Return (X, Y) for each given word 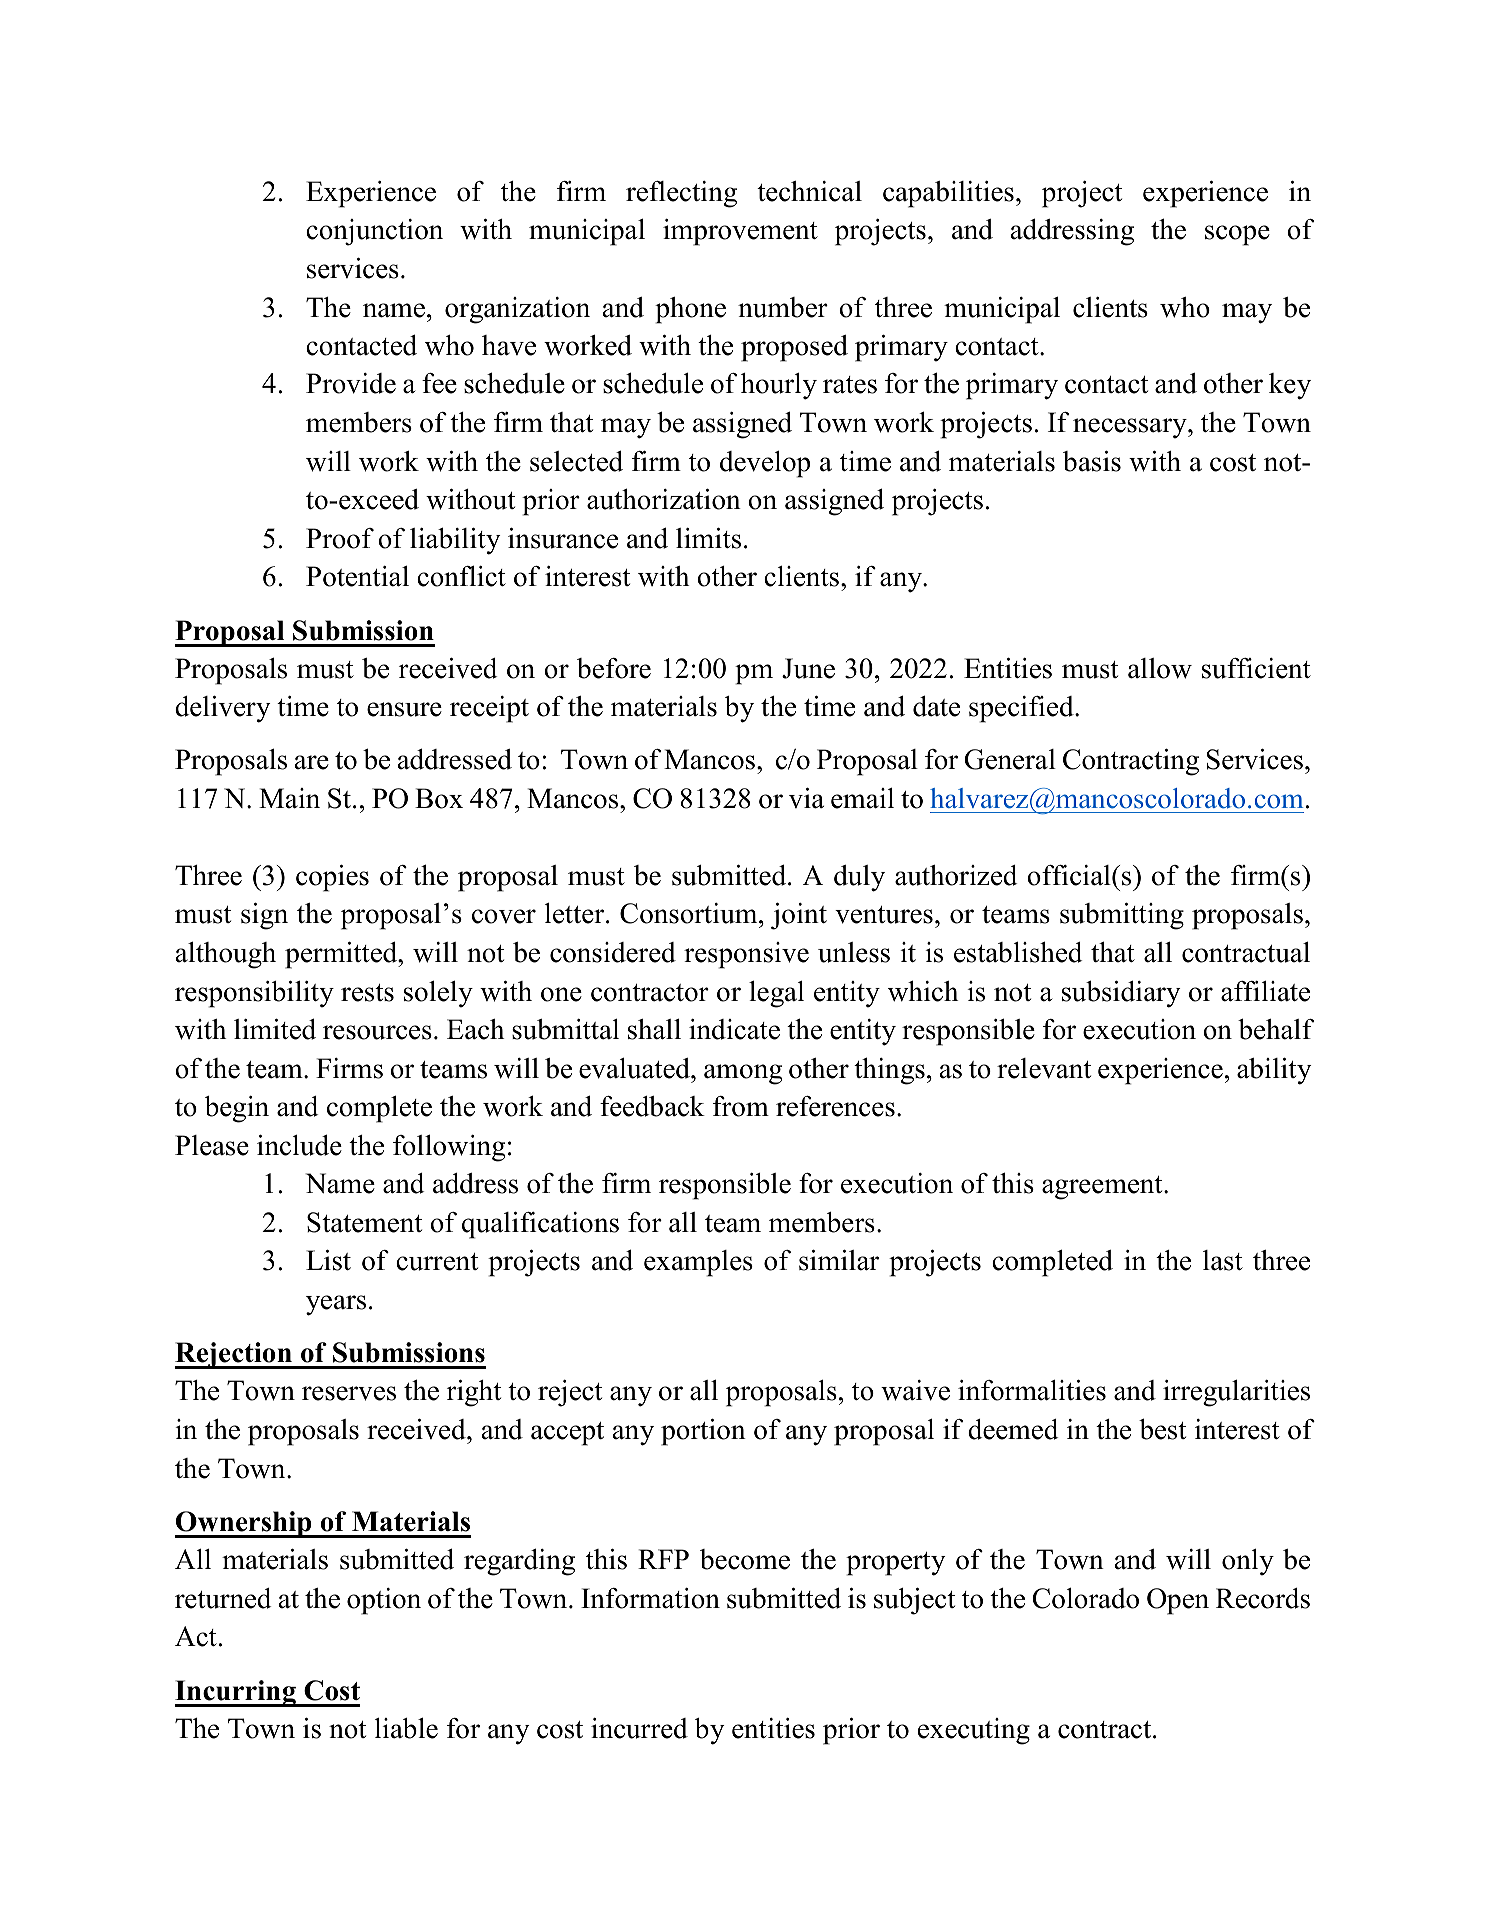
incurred (639, 1728)
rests (367, 993)
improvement (740, 232)
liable (406, 1728)
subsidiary (1121, 994)
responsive (746, 955)
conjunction (374, 232)
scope (1237, 235)
